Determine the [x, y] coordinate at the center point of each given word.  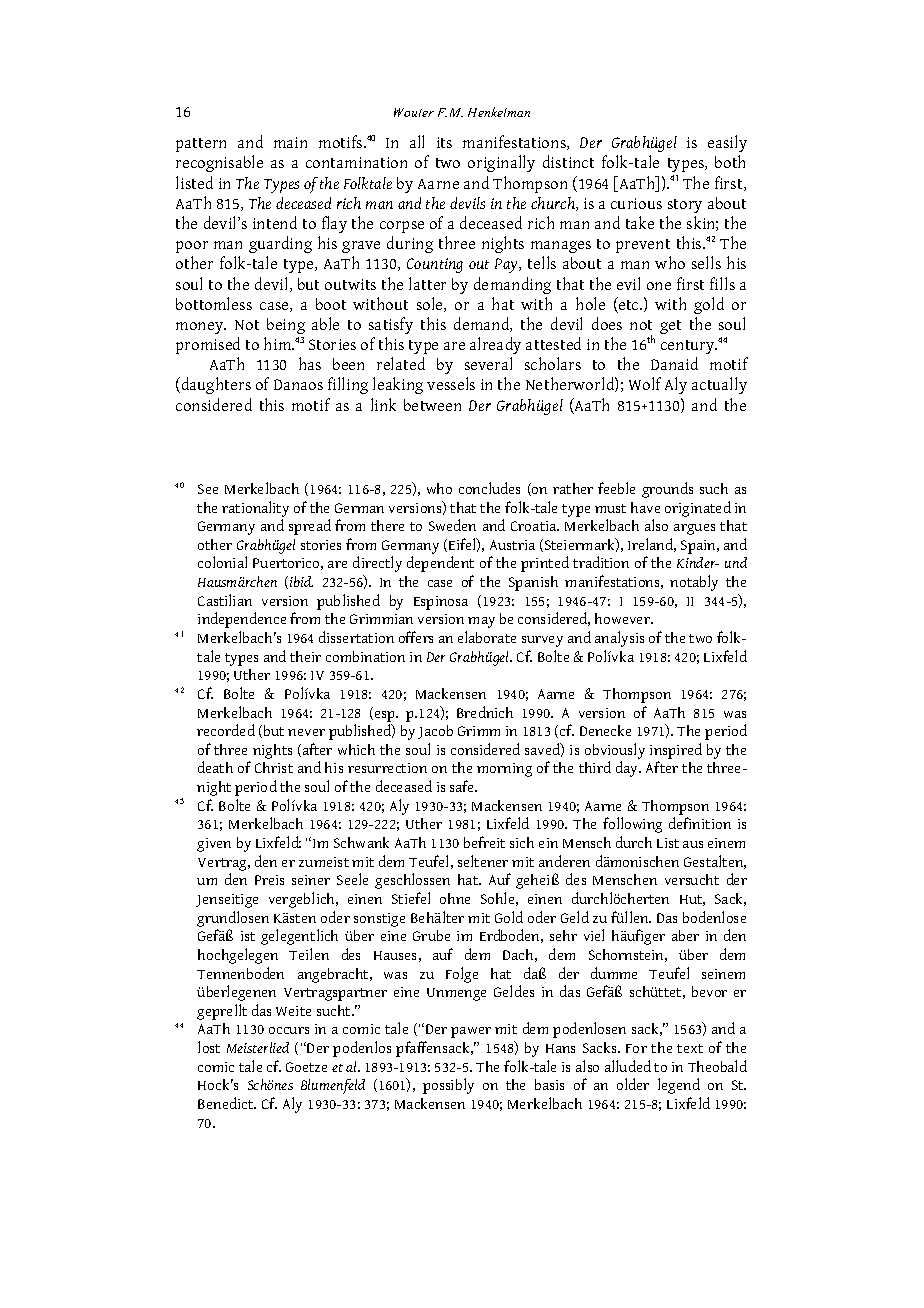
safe [463, 786]
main [290, 142]
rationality [255, 509]
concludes [489, 488]
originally [501, 163]
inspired [676, 751]
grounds [667, 490]
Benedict [227, 1103]
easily [727, 143]
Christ [274, 767]
